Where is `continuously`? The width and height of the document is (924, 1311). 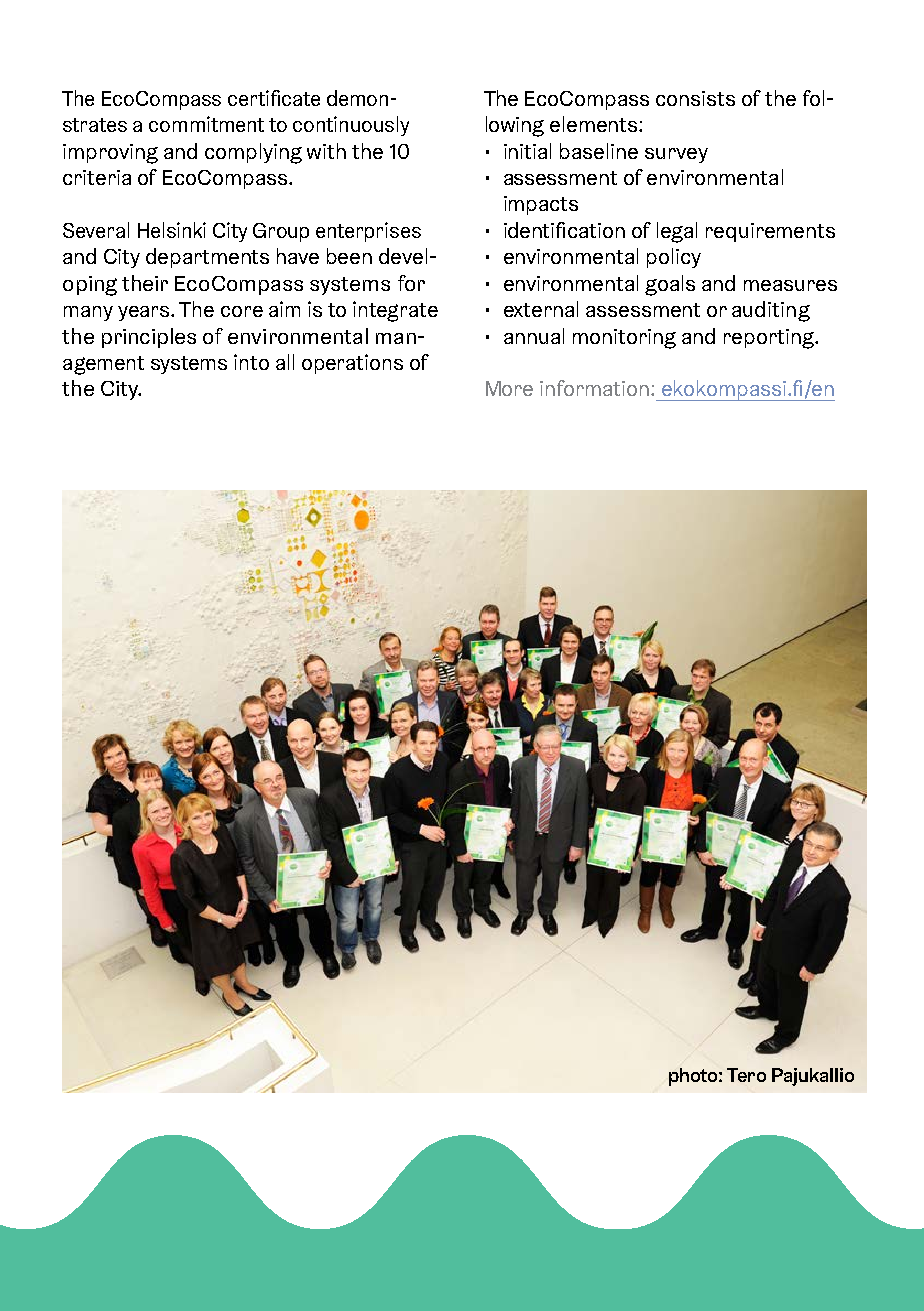 continuously is located at coordinates (351, 126).
